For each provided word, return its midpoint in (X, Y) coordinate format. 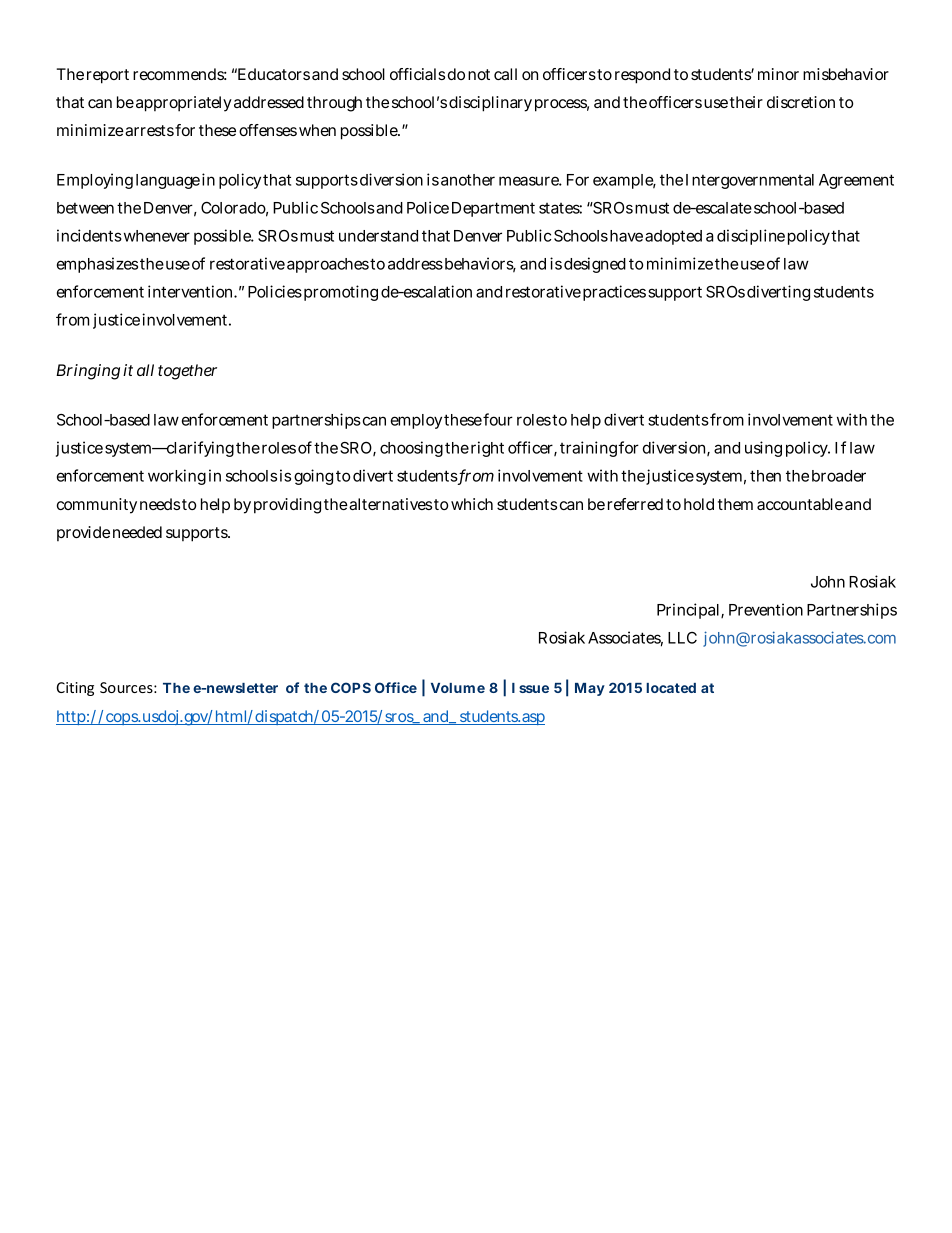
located (671, 688)
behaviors (480, 265)
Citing (75, 689)
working (177, 477)
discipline (751, 237)
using (763, 449)
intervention (192, 291)
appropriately (184, 104)
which (472, 504)
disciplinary (490, 104)
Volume (458, 688)
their (746, 102)
